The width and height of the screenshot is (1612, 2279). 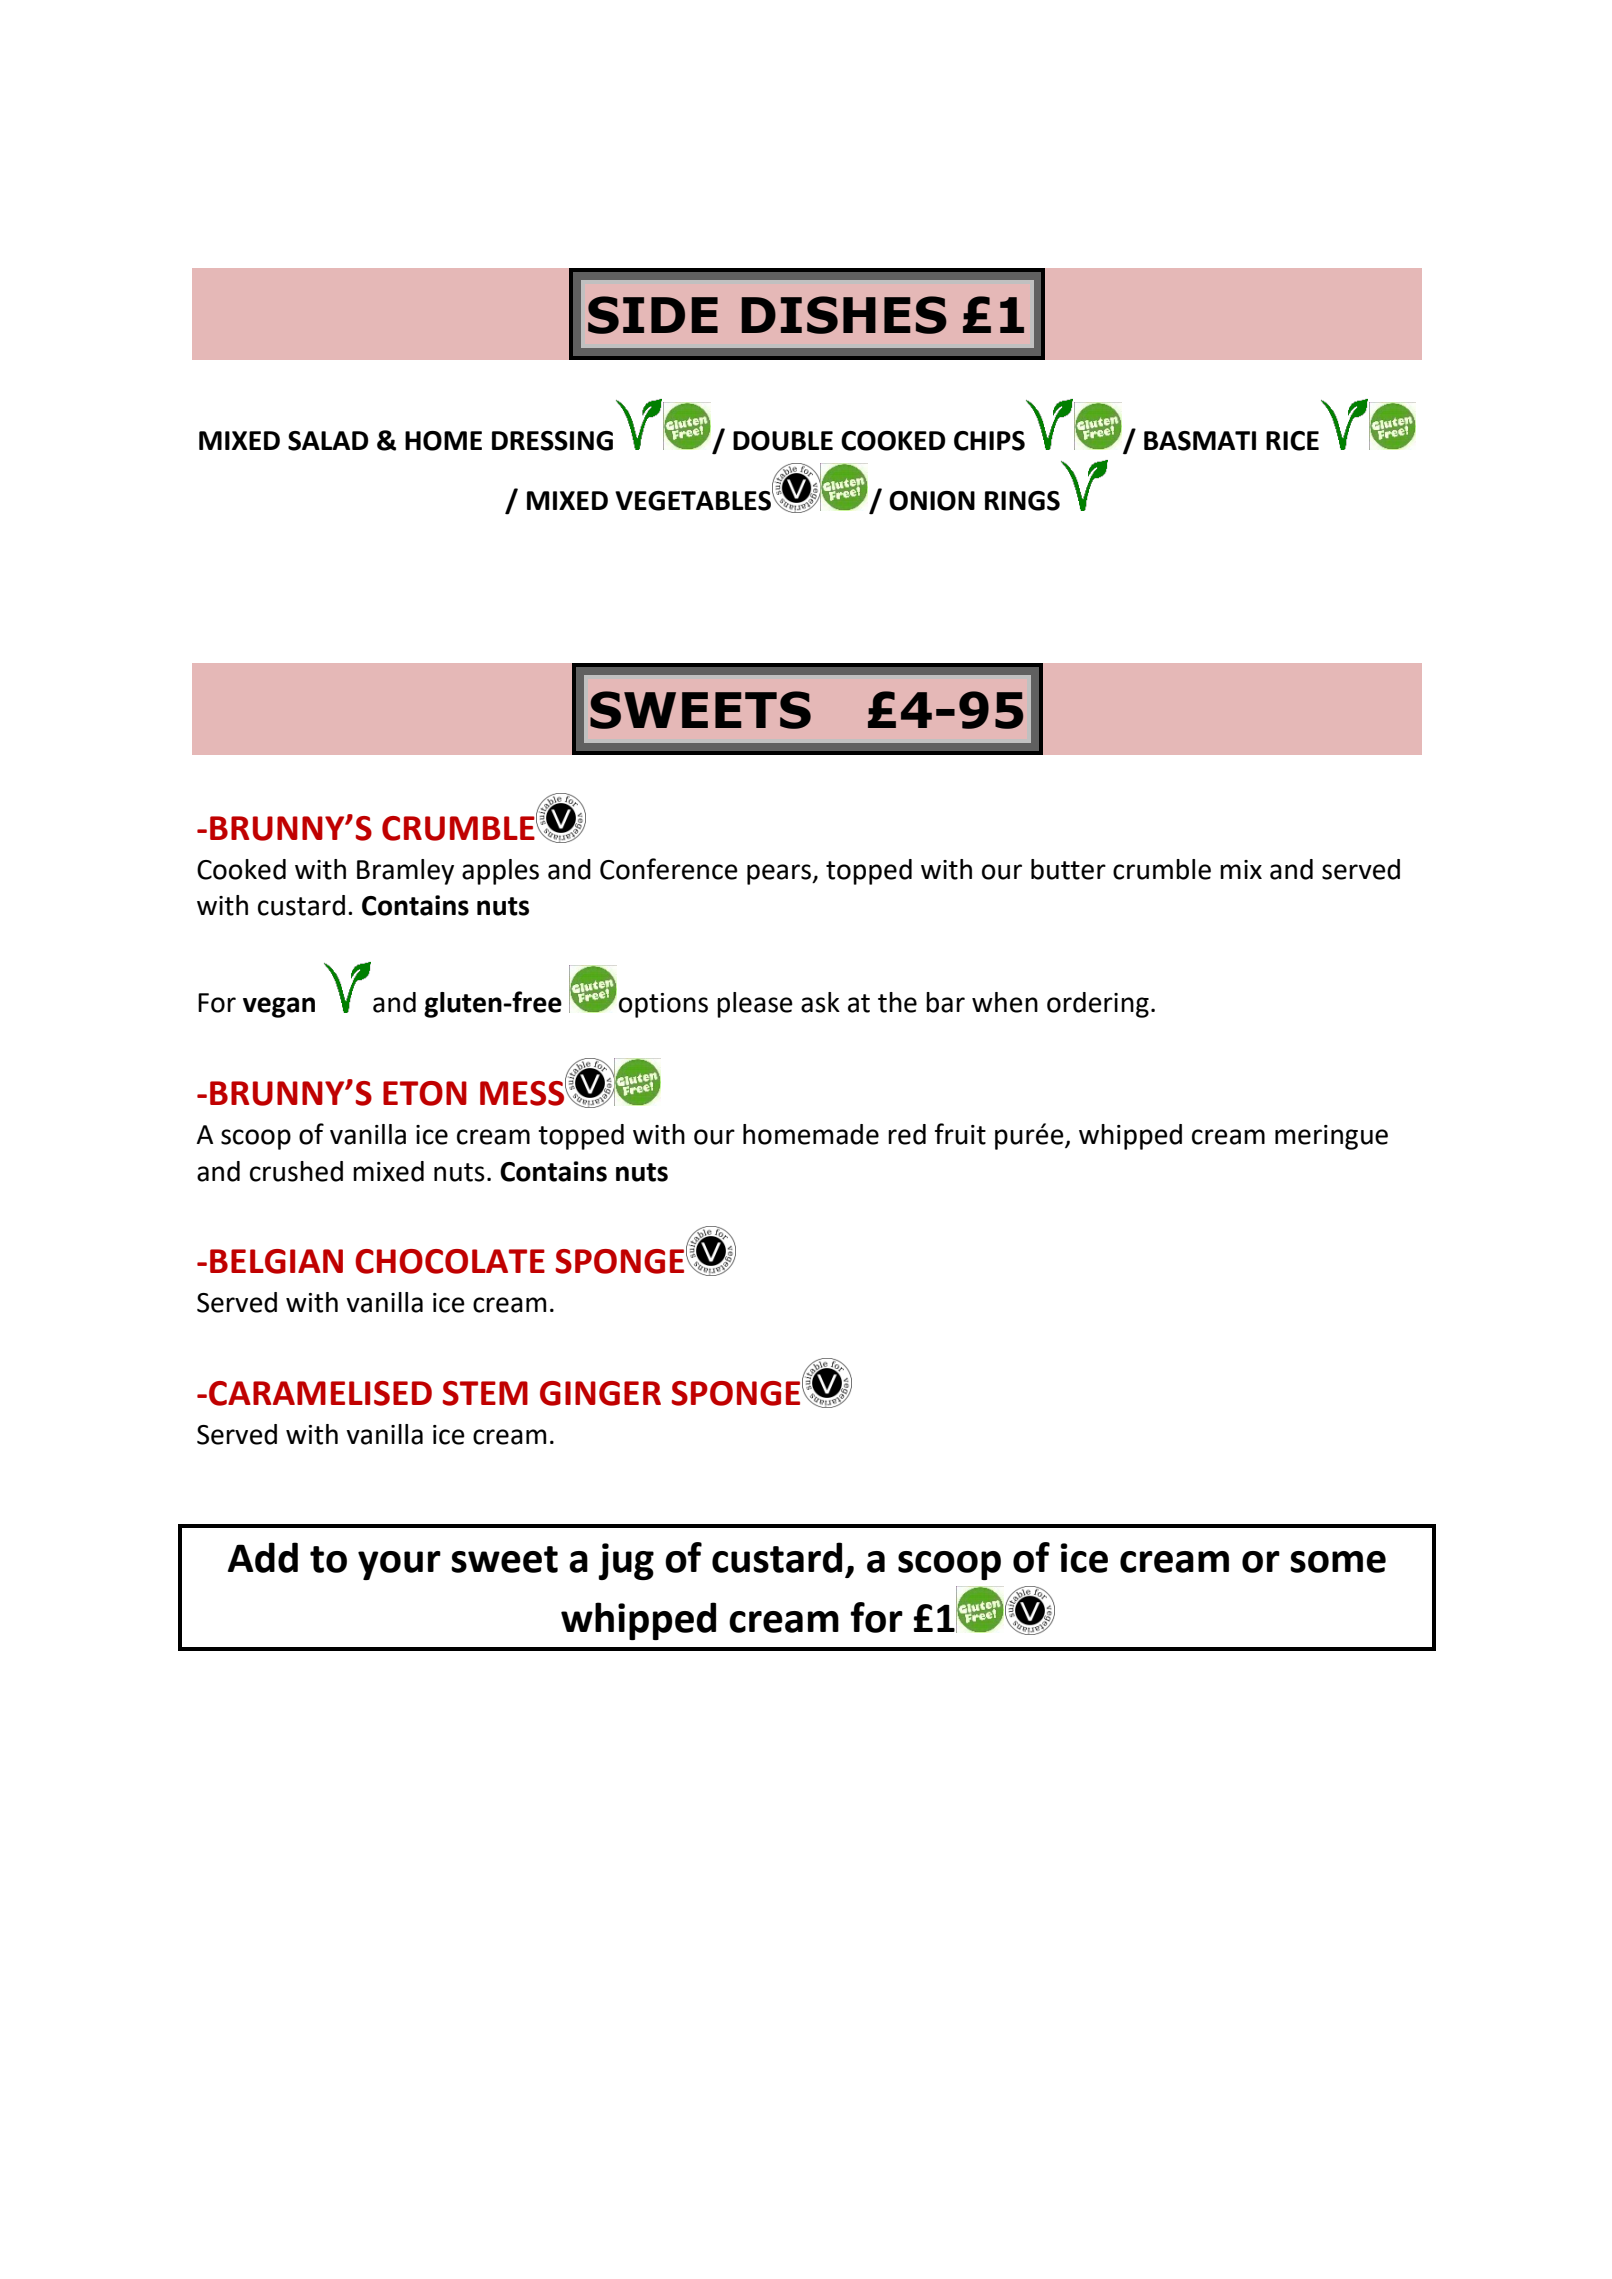 I want to click on pears, so click(x=780, y=874).
